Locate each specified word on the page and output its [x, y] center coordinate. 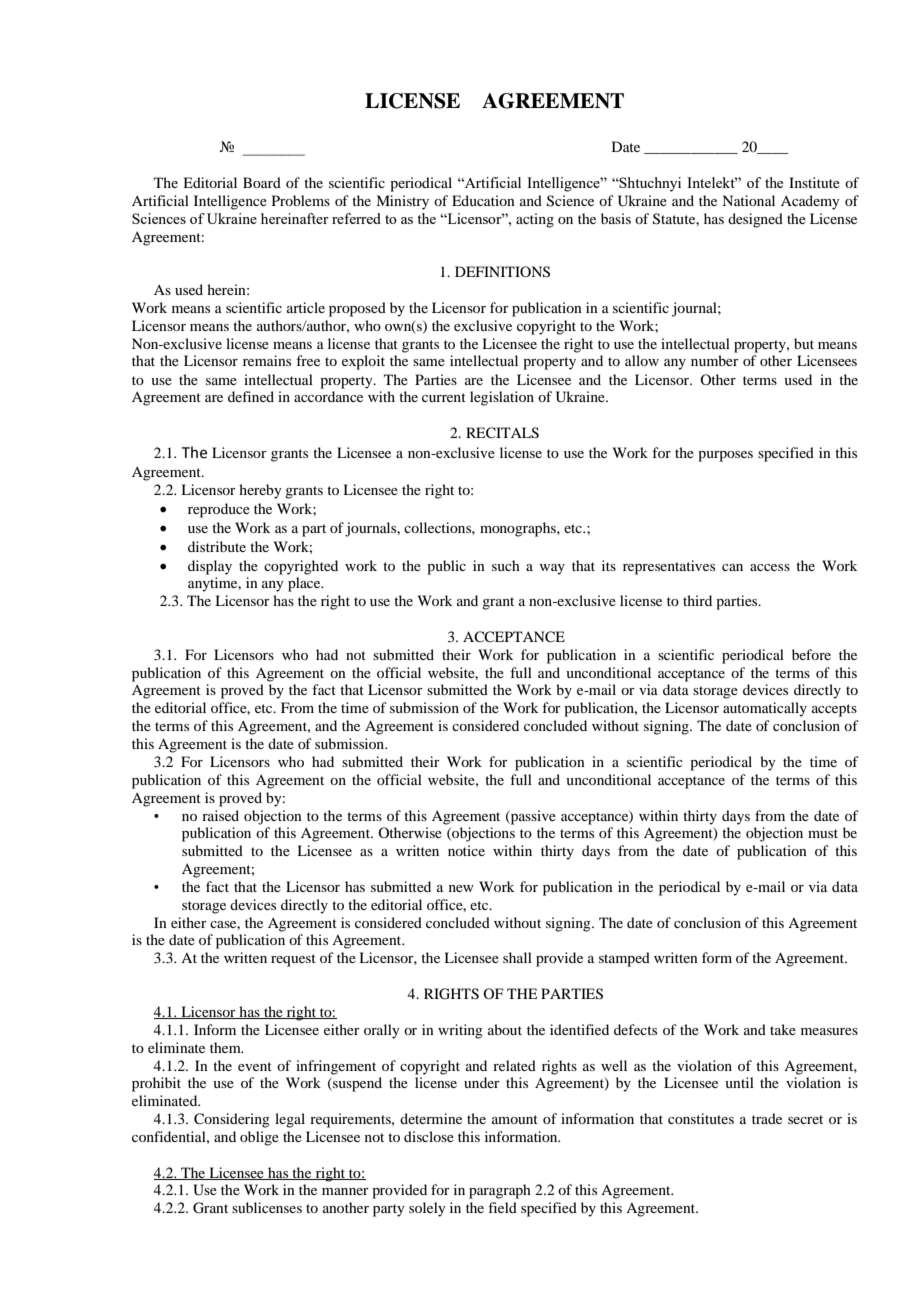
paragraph [500, 1191]
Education [483, 200]
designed [755, 220]
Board [262, 182]
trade [767, 1118]
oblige [259, 1138]
